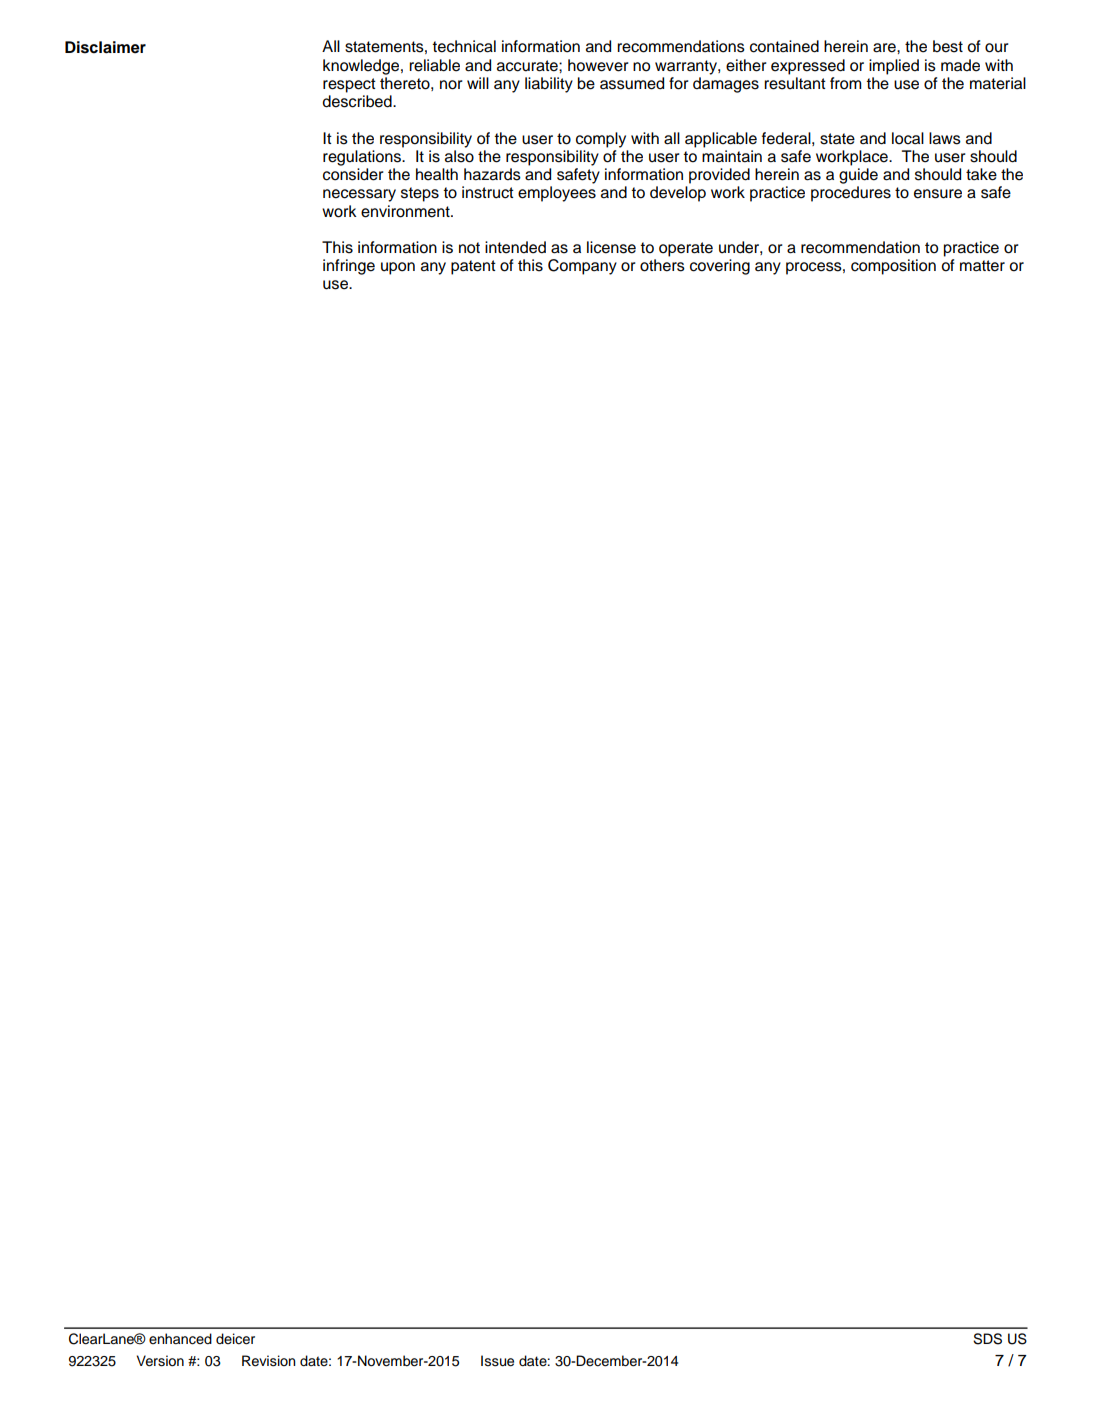 This screenshot has height=1420, width=1097. I want to click on deicer, so click(235, 1339).
